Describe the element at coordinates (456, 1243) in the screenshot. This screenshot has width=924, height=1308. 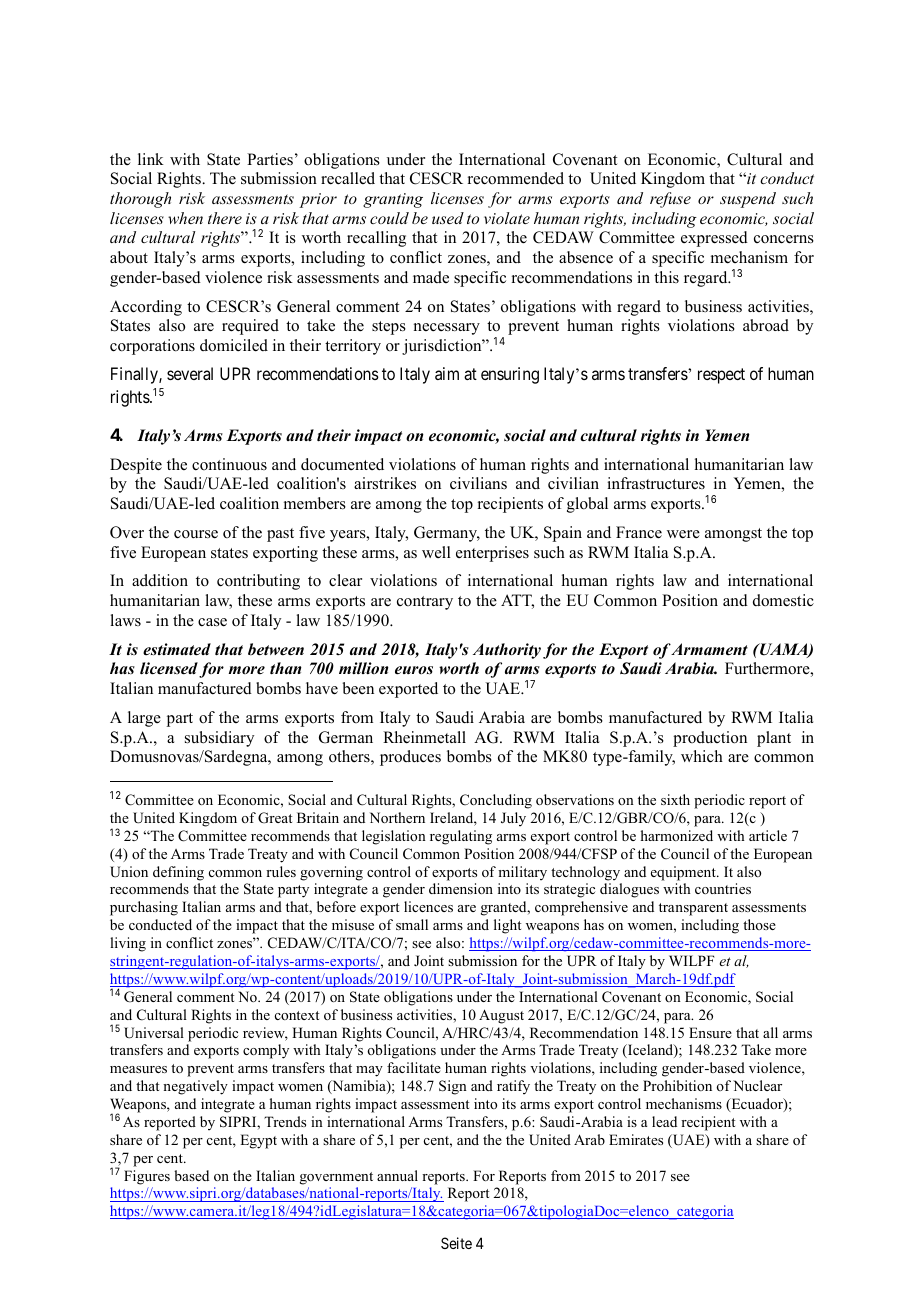
I see `Seite` at that location.
